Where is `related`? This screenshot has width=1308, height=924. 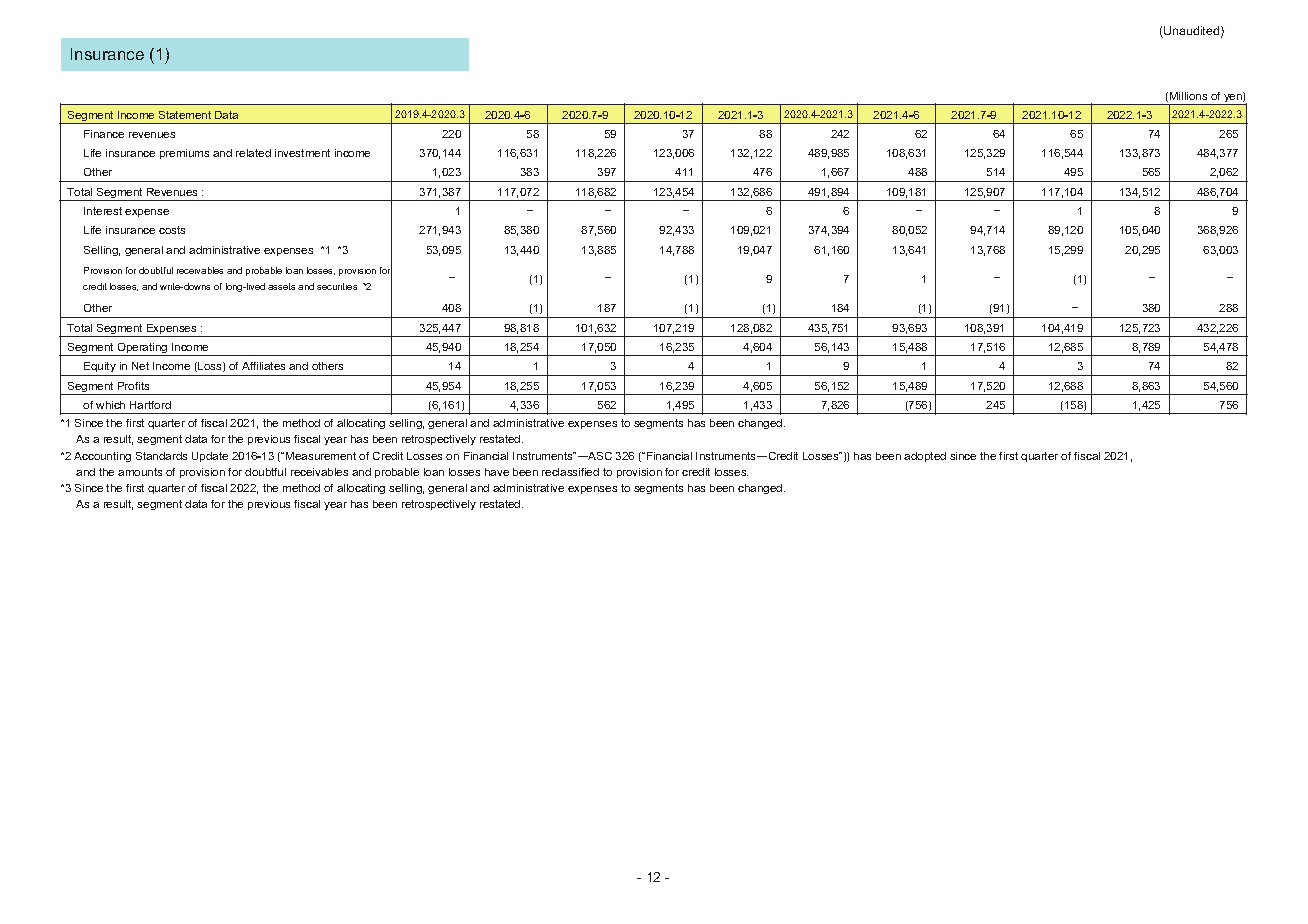
related is located at coordinates (253, 153).
